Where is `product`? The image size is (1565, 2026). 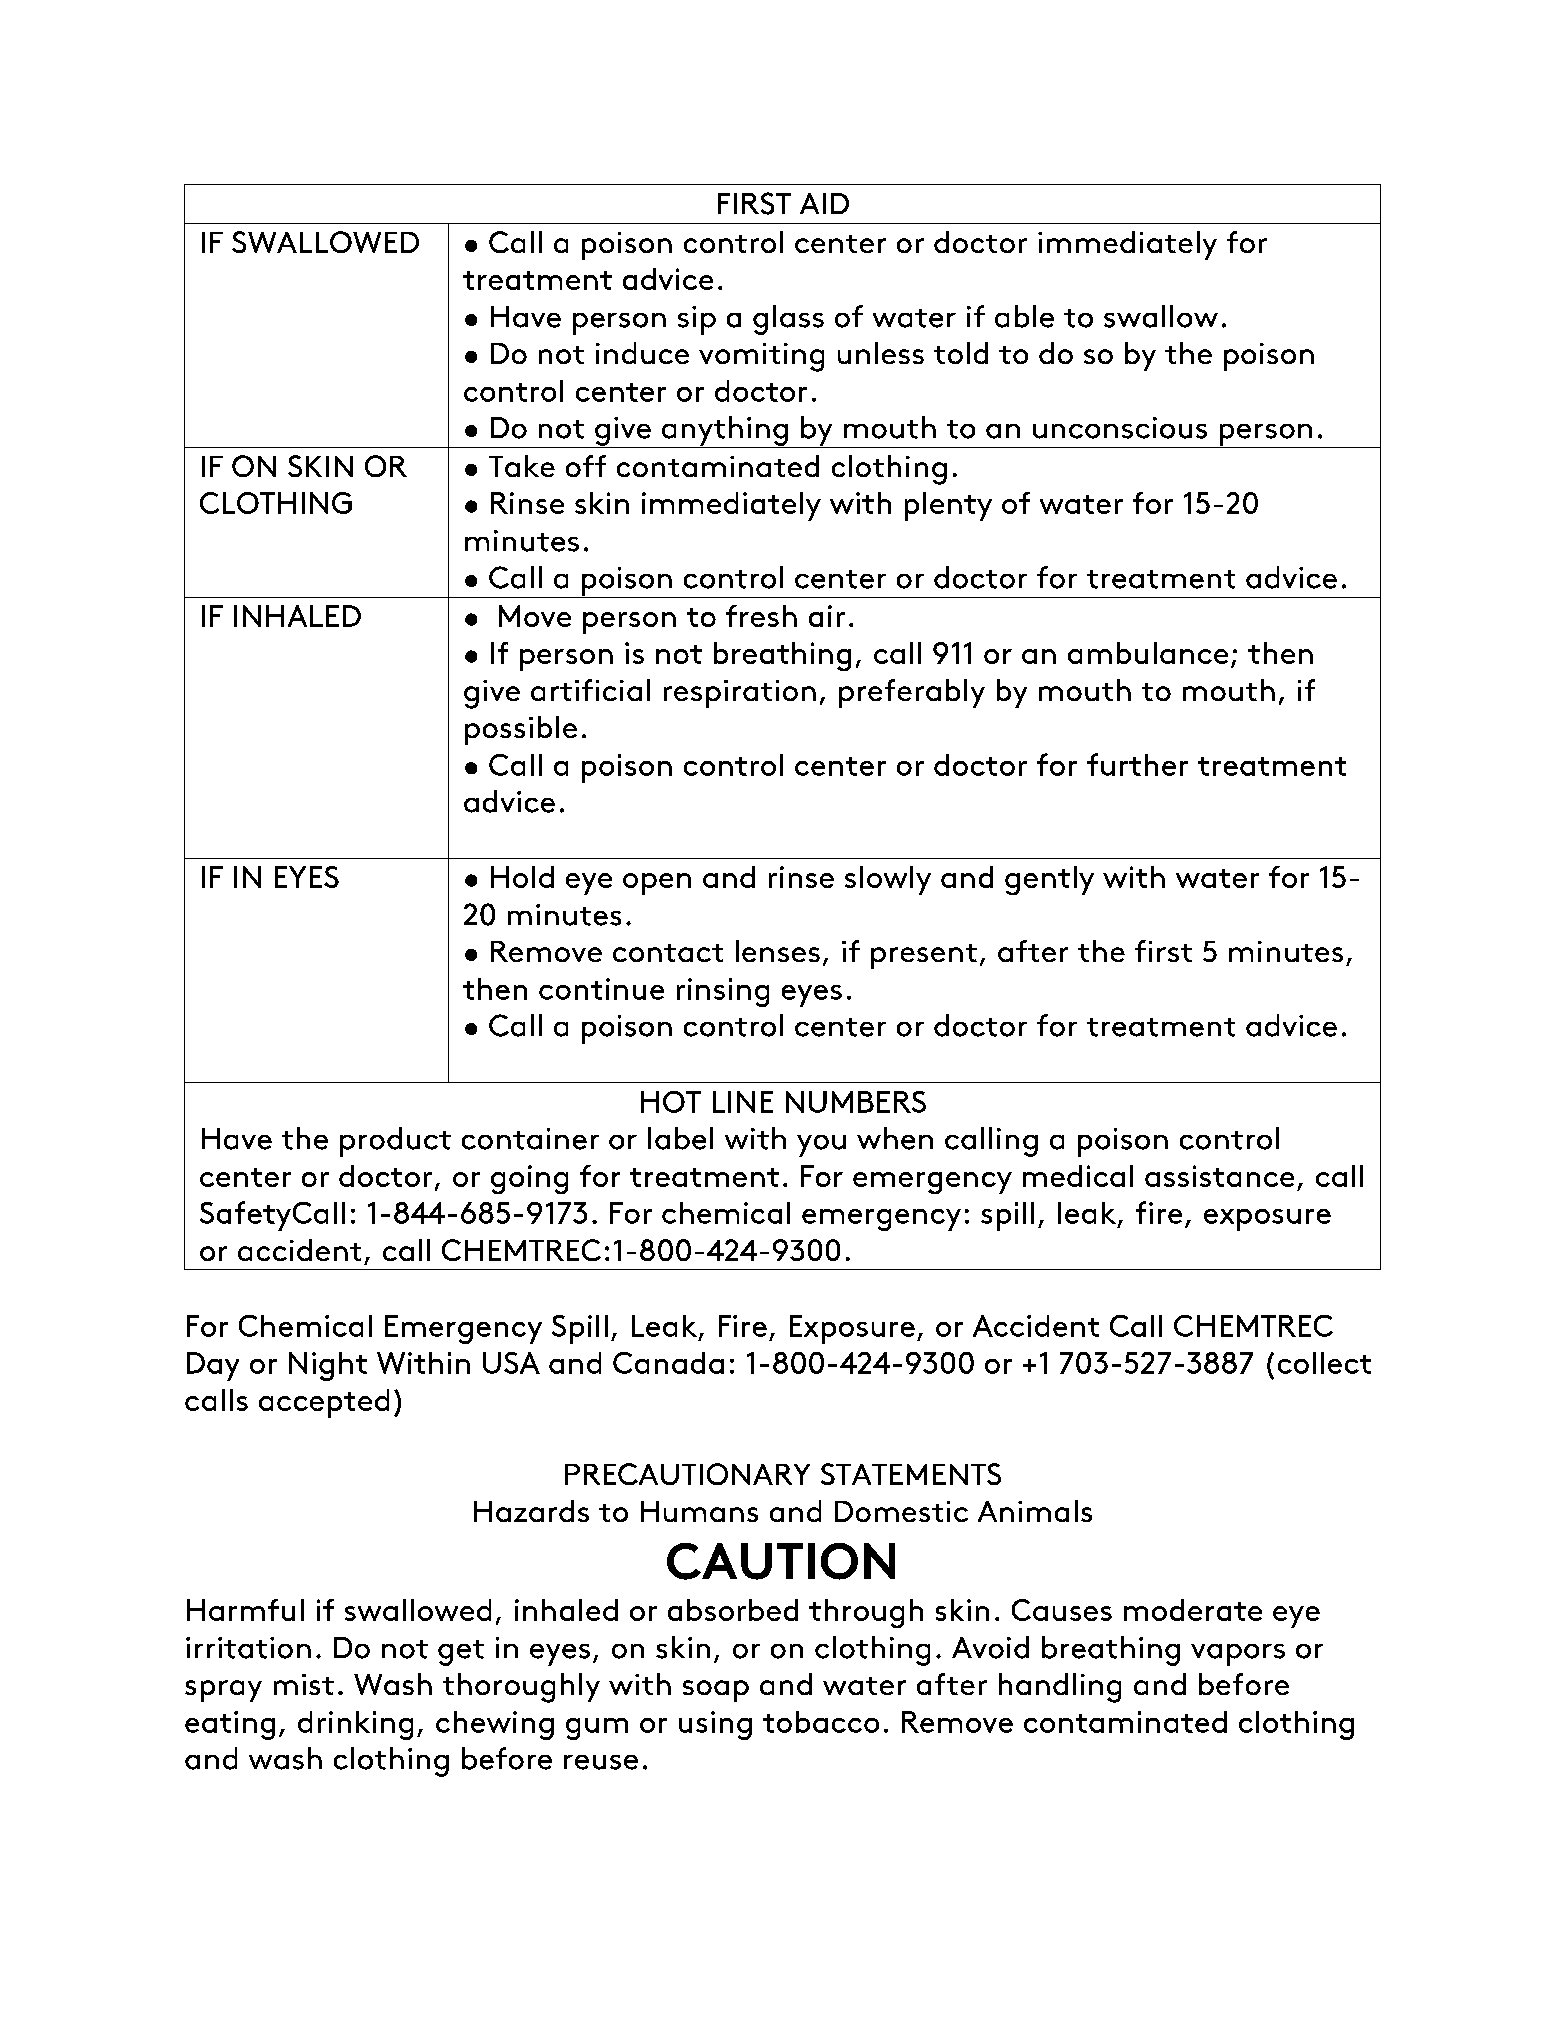
product is located at coordinates (395, 1142).
